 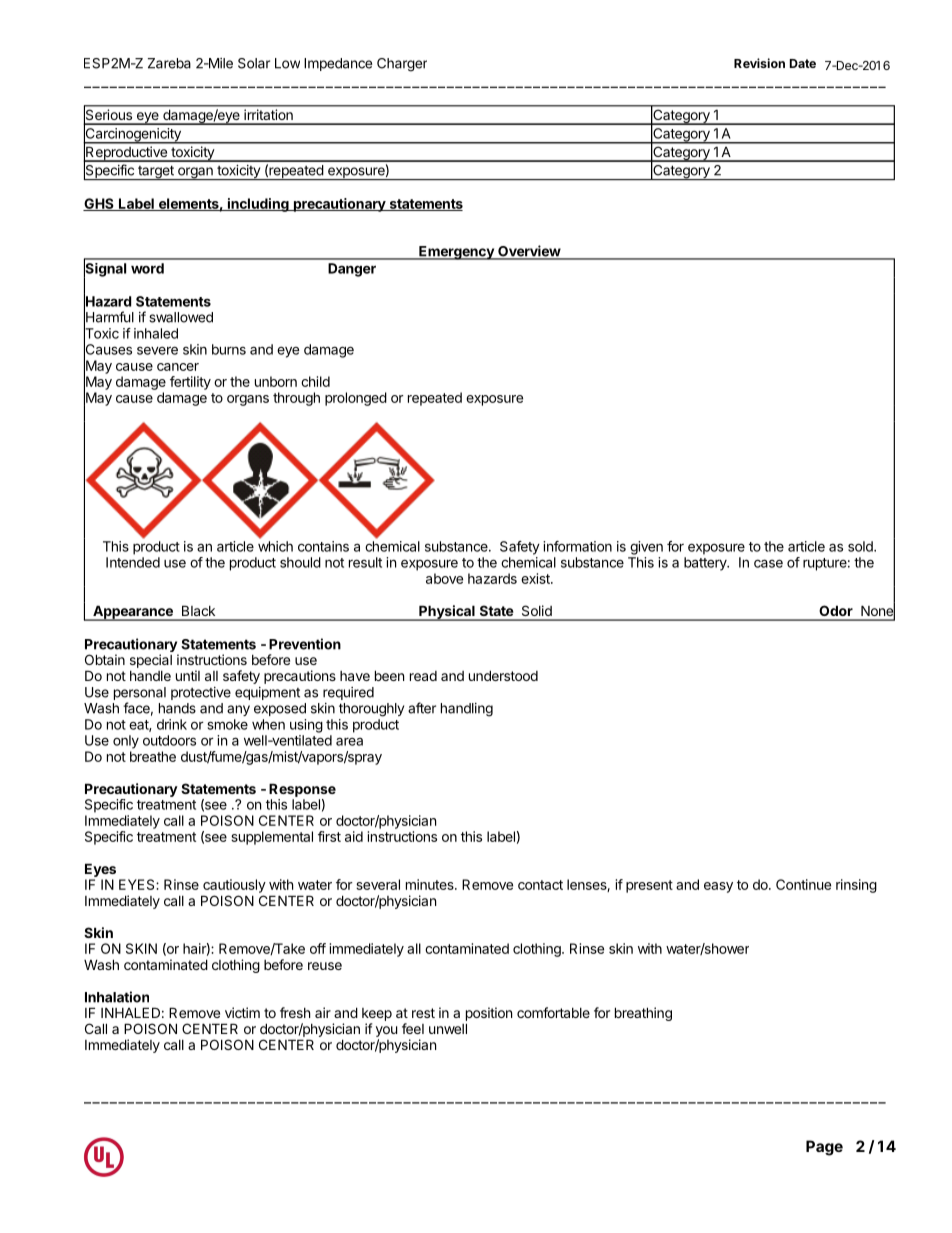 What do you see at coordinates (456, 253) in the screenshot?
I see `Emergency` at bounding box center [456, 253].
